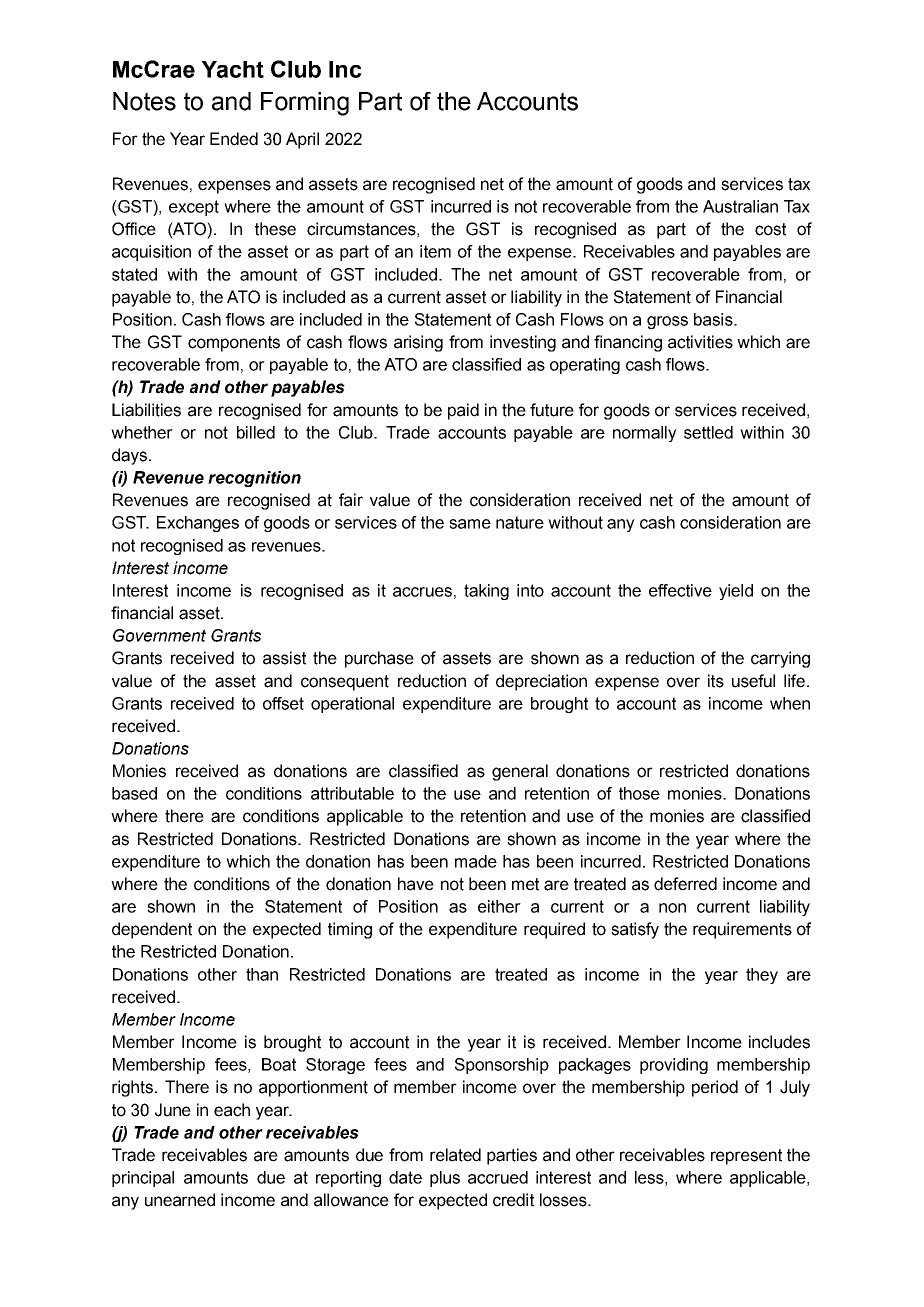 The width and height of the screenshot is (924, 1307). Describe the element at coordinates (232, 69) in the screenshot. I see `Yacht` at that location.
